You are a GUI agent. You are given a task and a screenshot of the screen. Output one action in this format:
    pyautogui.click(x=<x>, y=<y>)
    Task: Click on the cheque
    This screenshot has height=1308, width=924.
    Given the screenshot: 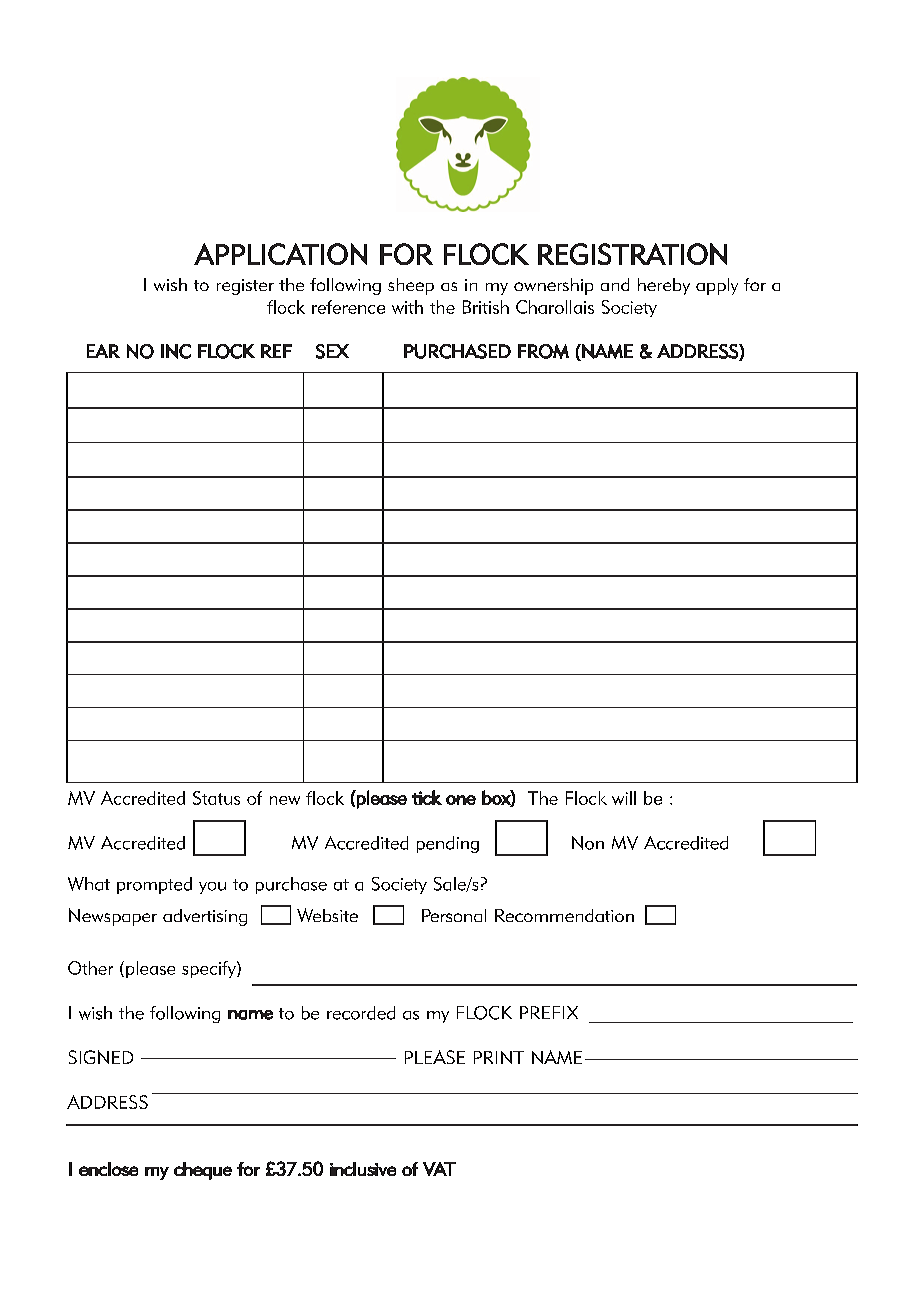 What is the action you would take?
    pyautogui.click(x=203, y=1171)
